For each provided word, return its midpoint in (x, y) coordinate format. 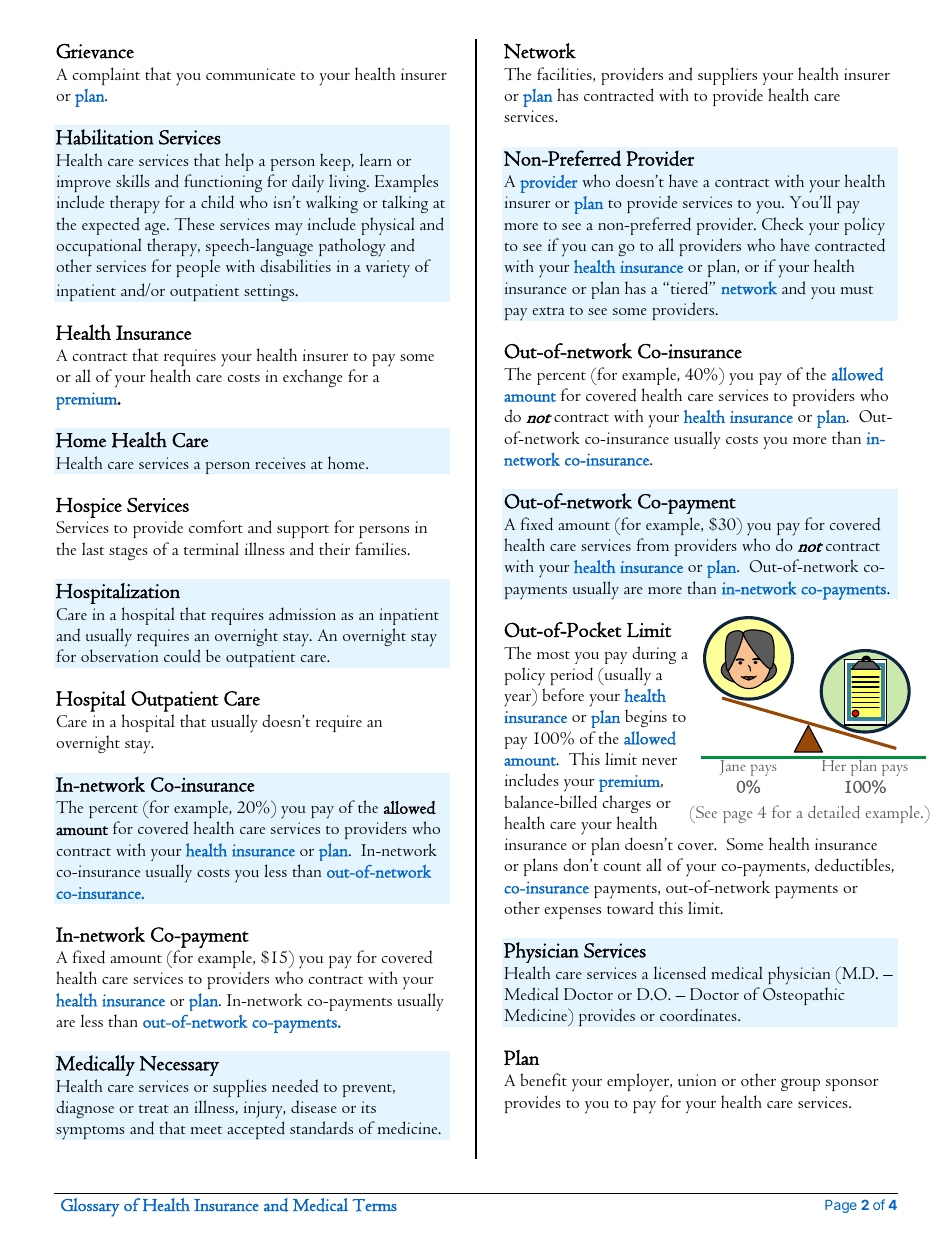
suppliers (727, 76)
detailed (834, 812)
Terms (375, 1205)
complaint (106, 76)
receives (280, 463)
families (382, 548)
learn (376, 159)
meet (206, 1130)
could (182, 656)
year (519, 700)
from (652, 544)
